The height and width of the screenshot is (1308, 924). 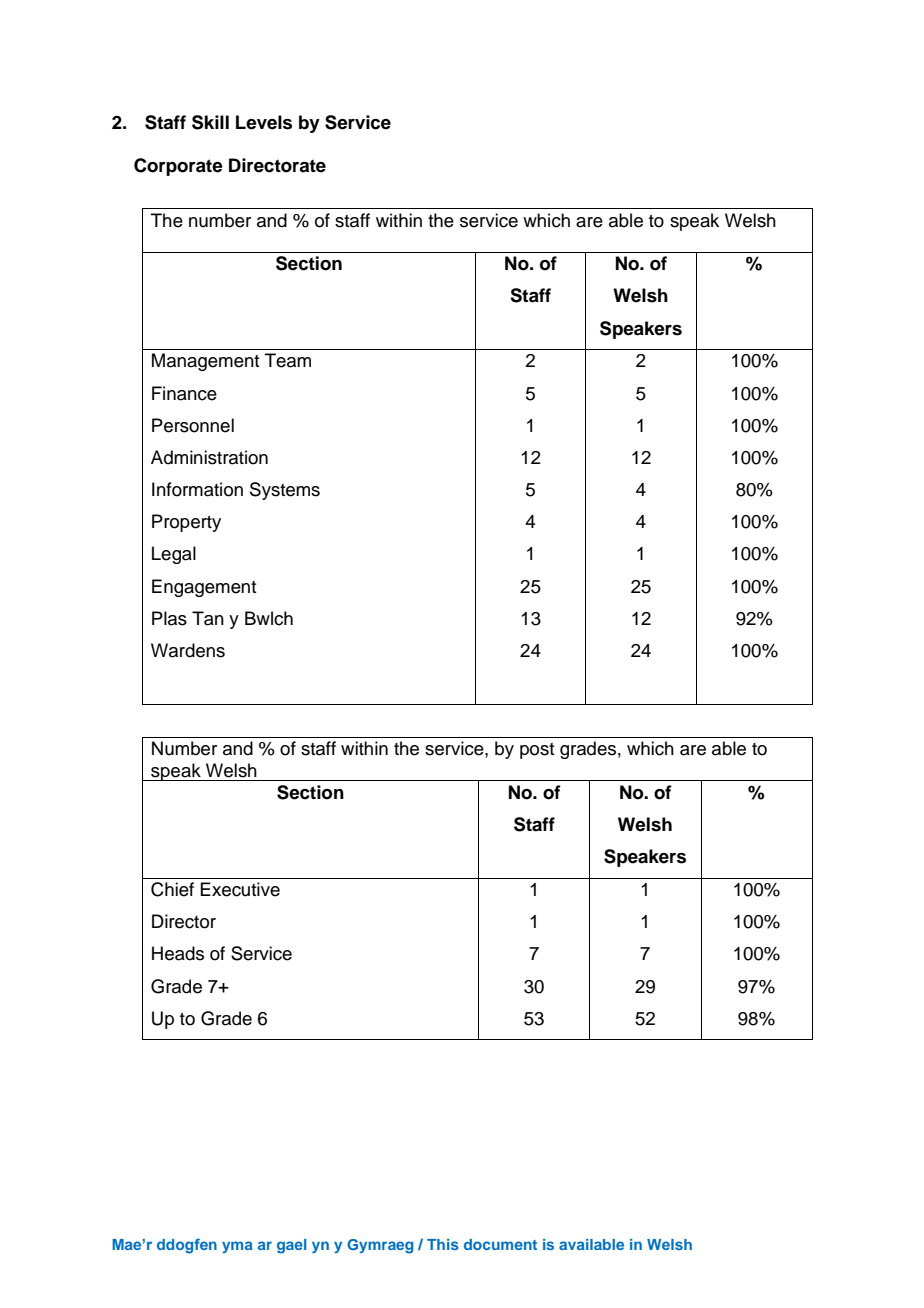 What do you see at coordinates (288, 360) in the screenshot?
I see `Team` at bounding box center [288, 360].
